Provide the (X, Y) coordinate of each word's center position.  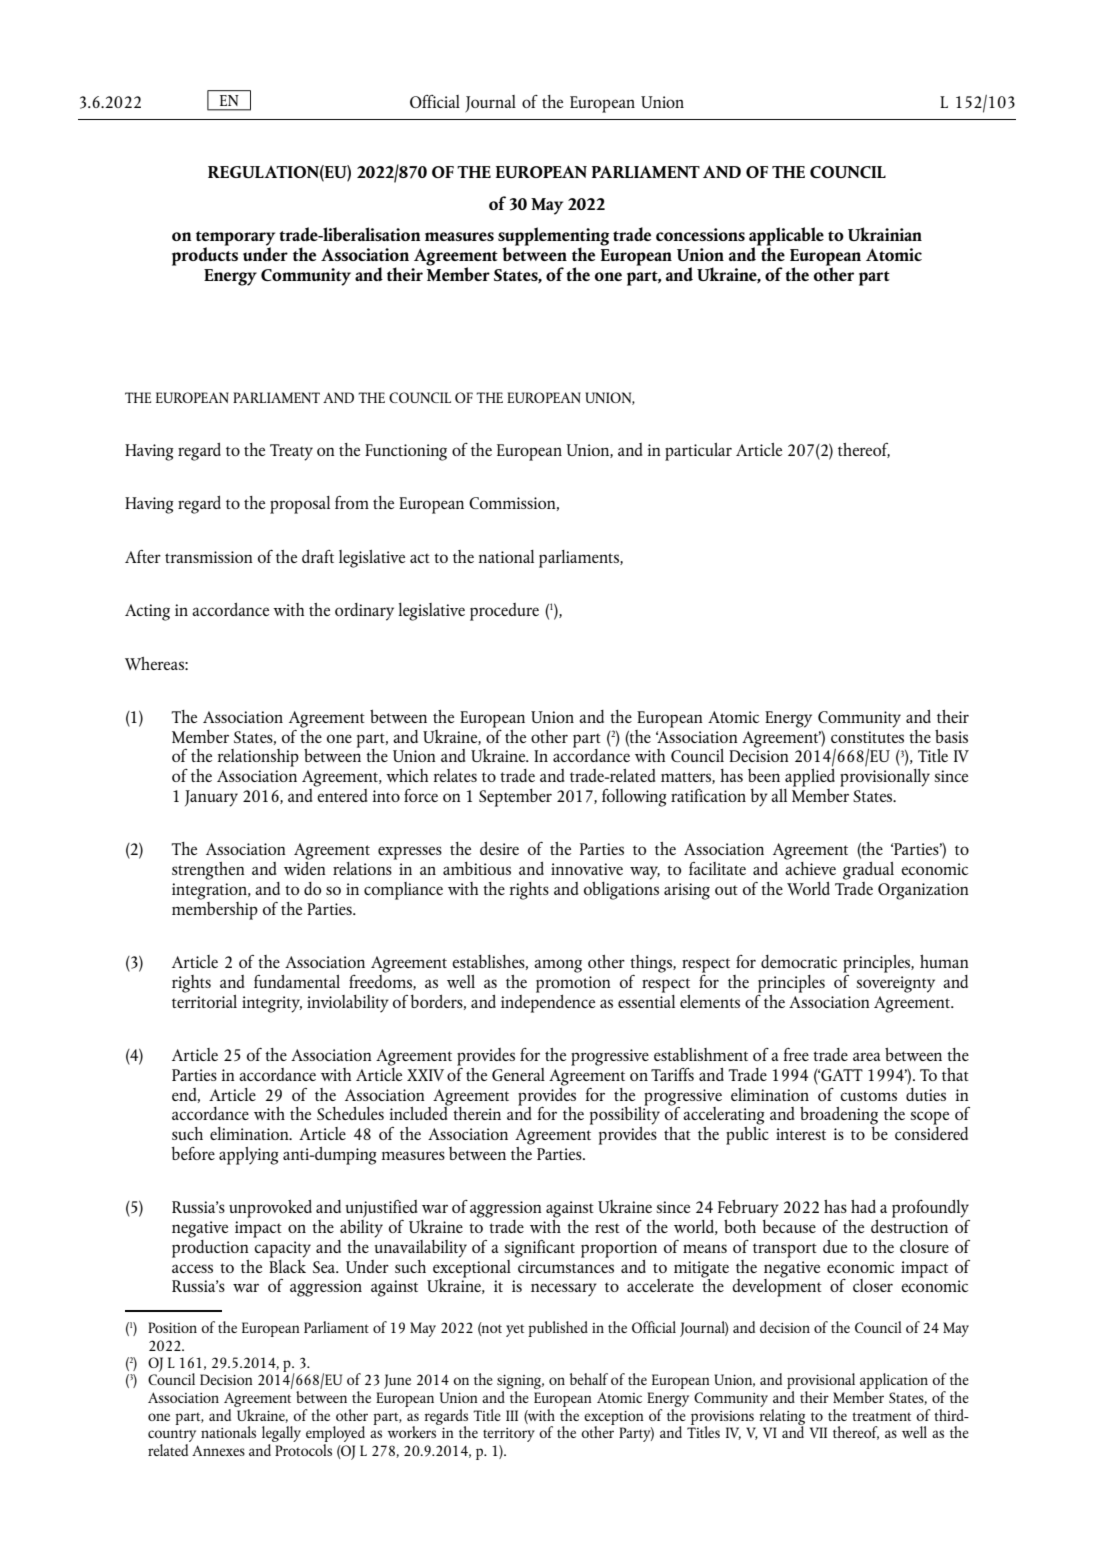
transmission (209, 557)
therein (476, 1112)
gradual (868, 871)
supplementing (553, 237)
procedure (504, 612)
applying (249, 1156)
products (205, 255)
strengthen (208, 871)
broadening (839, 1115)
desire (499, 848)
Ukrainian (885, 234)
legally (281, 1435)
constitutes (867, 737)
